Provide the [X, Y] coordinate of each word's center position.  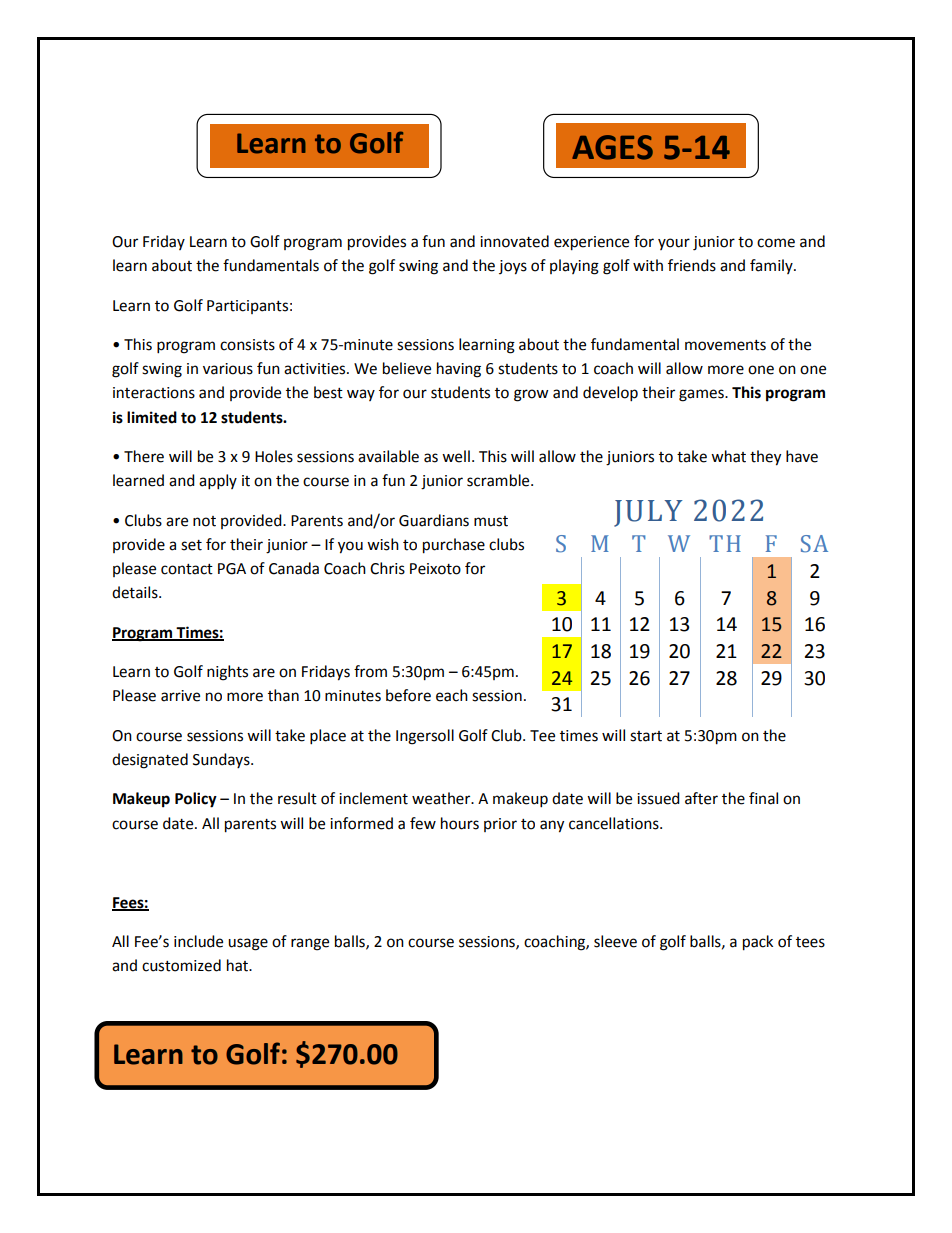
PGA [232, 569]
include [198, 941]
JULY [648, 513]
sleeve [615, 941]
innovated [514, 241]
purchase [454, 546]
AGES [612, 147]
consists [247, 345]
